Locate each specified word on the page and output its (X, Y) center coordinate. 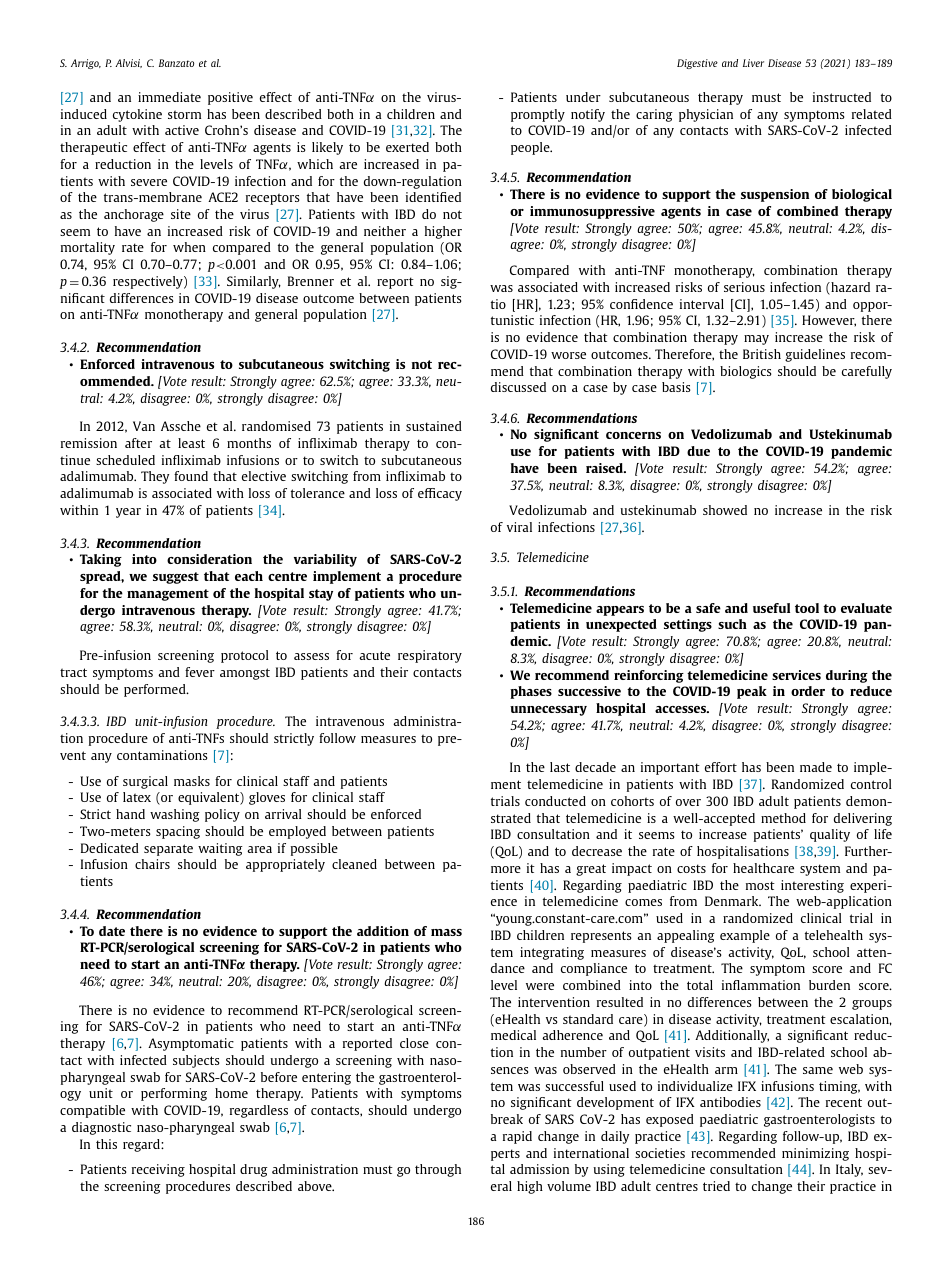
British (762, 354)
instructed (842, 97)
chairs (152, 864)
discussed (518, 387)
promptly (538, 115)
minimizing (815, 1154)
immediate (169, 97)
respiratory (430, 656)
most (760, 885)
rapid (517, 1137)
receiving (158, 1170)
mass (446, 932)
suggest (176, 578)
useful (771, 608)
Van (144, 426)
